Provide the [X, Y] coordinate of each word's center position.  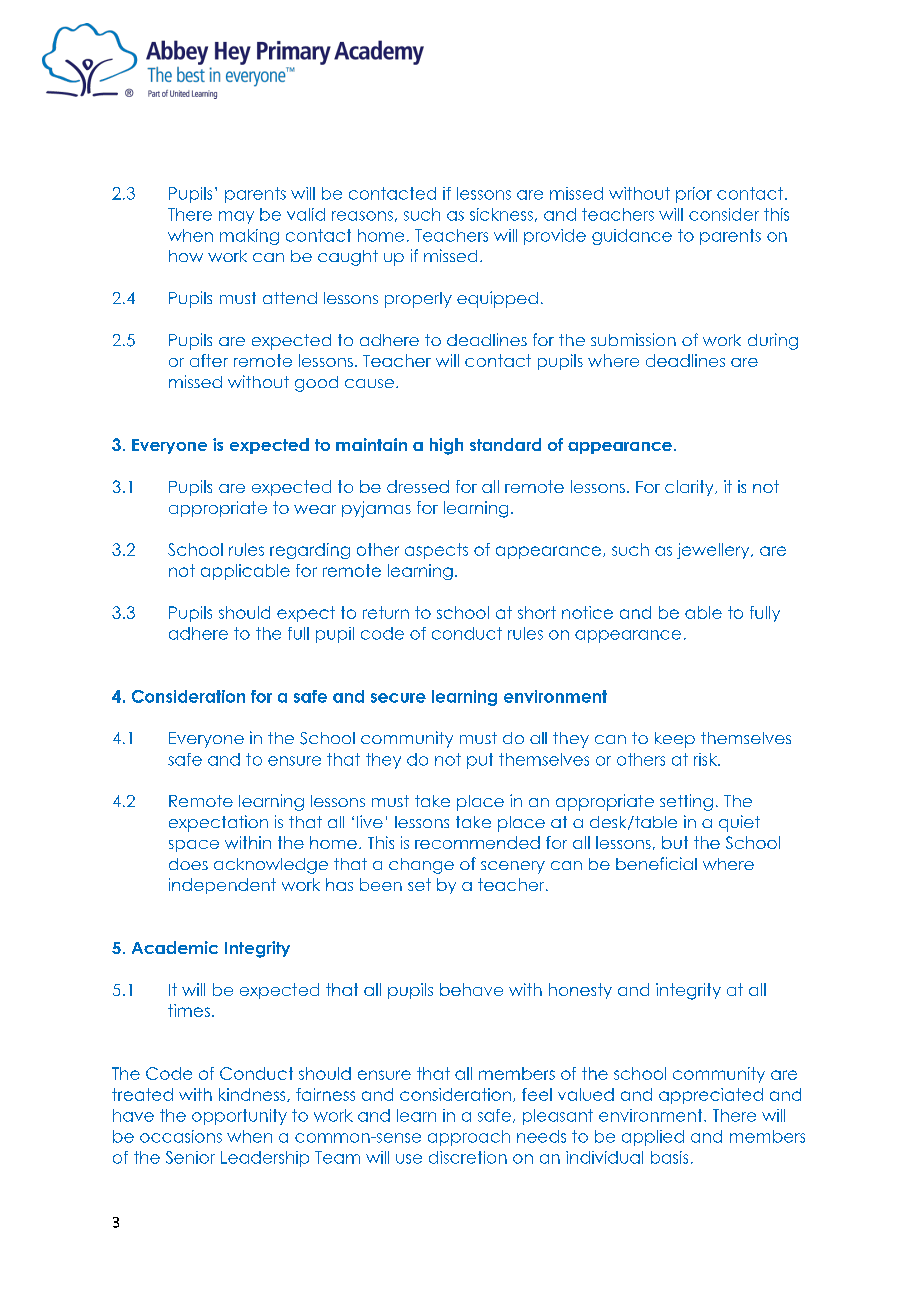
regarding [310, 551]
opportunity [239, 1117]
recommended [477, 842]
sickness [501, 214]
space [194, 846]
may [236, 217]
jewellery [714, 551]
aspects [436, 551]
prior [694, 195]
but [675, 842]
